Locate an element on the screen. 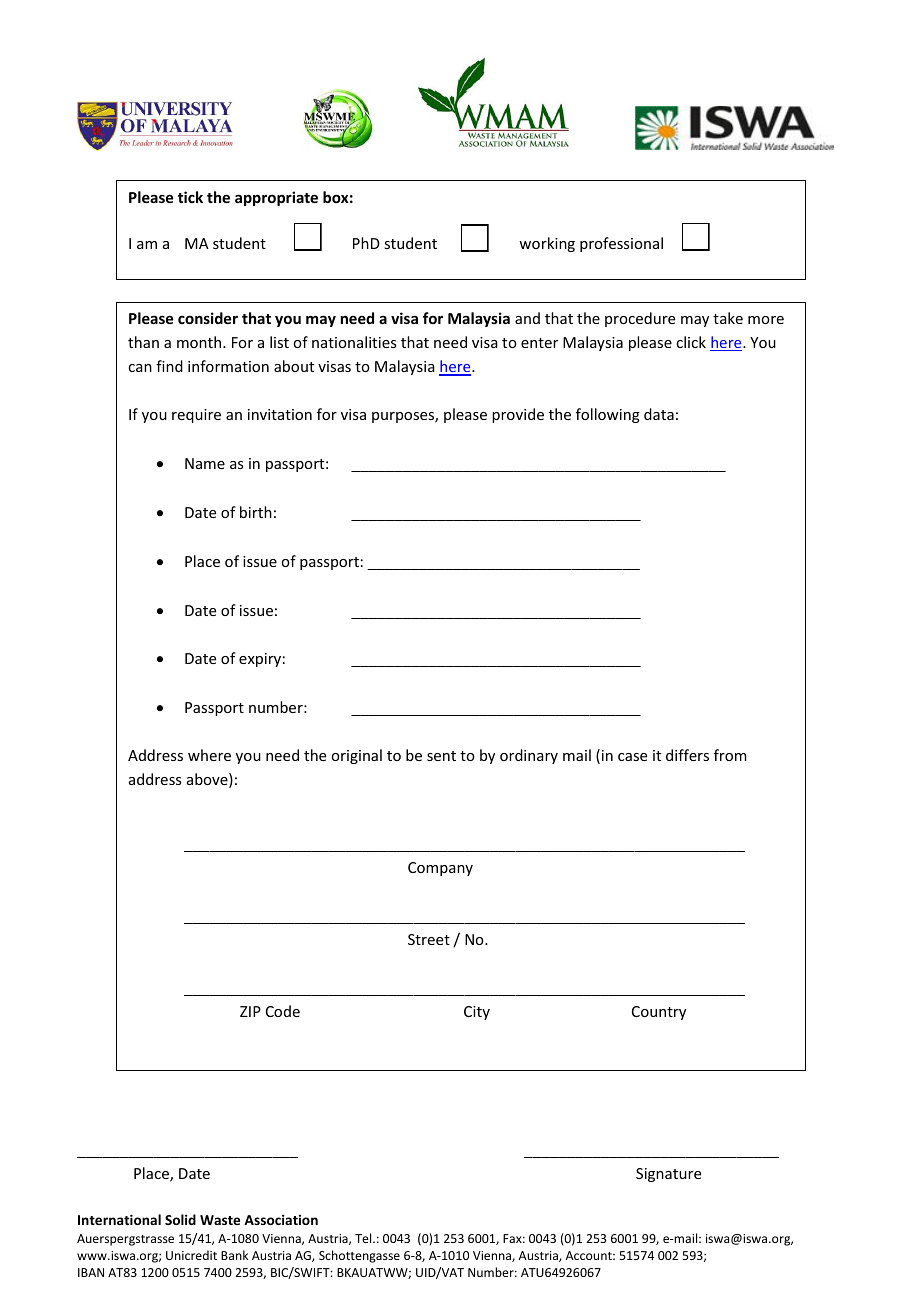 The width and height of the screenshot is (924, 1308). provide is located at coordinates (518, 415).
